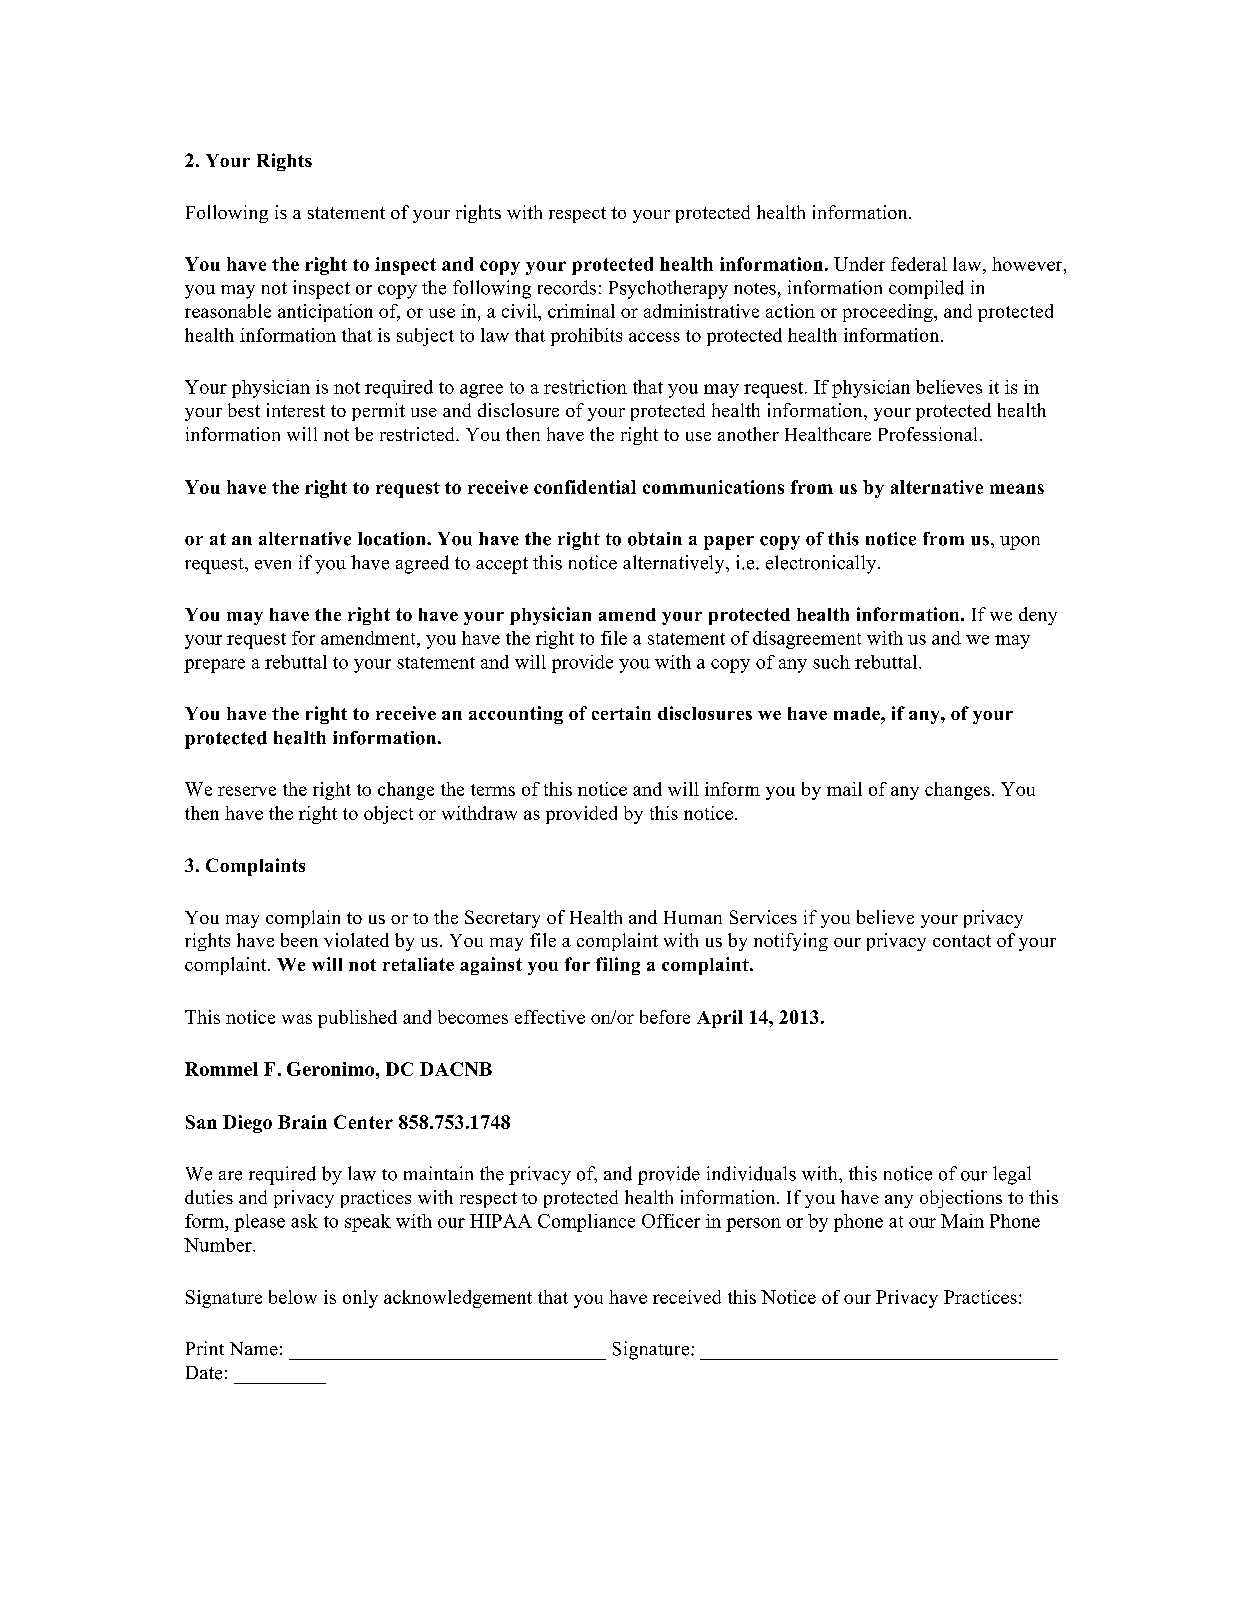 This screenshot has width=1252, height=1621. What do you see at coordinates (665, 1017) in the screenshot?
I see `before` at bounding box center [665, 1017].
